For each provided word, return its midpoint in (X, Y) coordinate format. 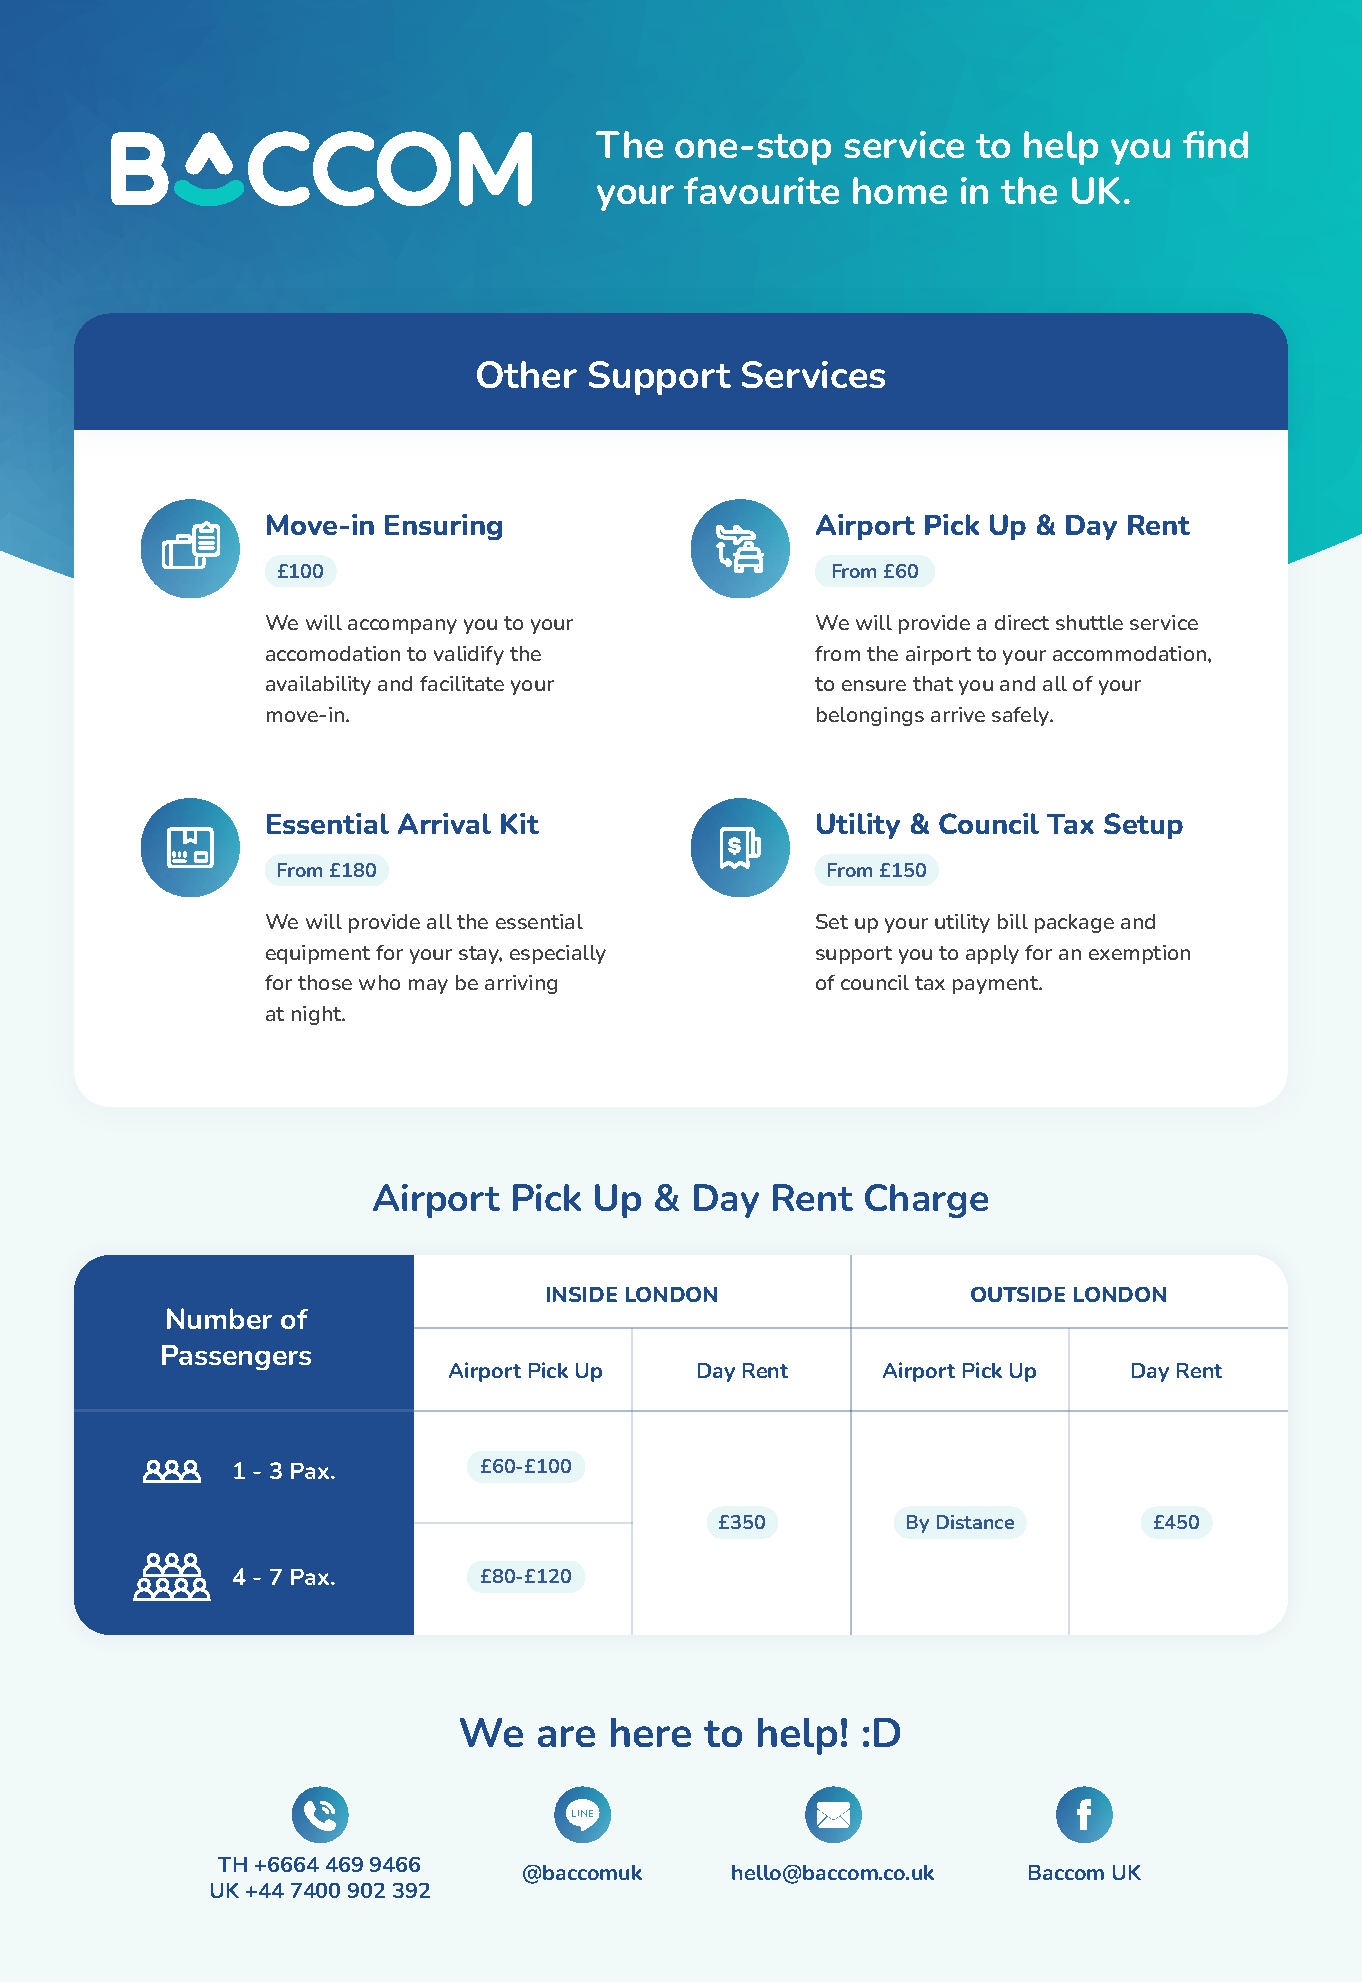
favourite (761, 190)
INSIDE (582, 1294)
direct (1022, 622)
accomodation (333, 653)
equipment (318, 954)
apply (992, 954)
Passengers (236, 1357)
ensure (874, 685)
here (651, 1732)
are (566, 1736)
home (900, 190)
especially (558, 954)
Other (527, 374)
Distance (975, 1522)
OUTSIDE (1018, 1294)
